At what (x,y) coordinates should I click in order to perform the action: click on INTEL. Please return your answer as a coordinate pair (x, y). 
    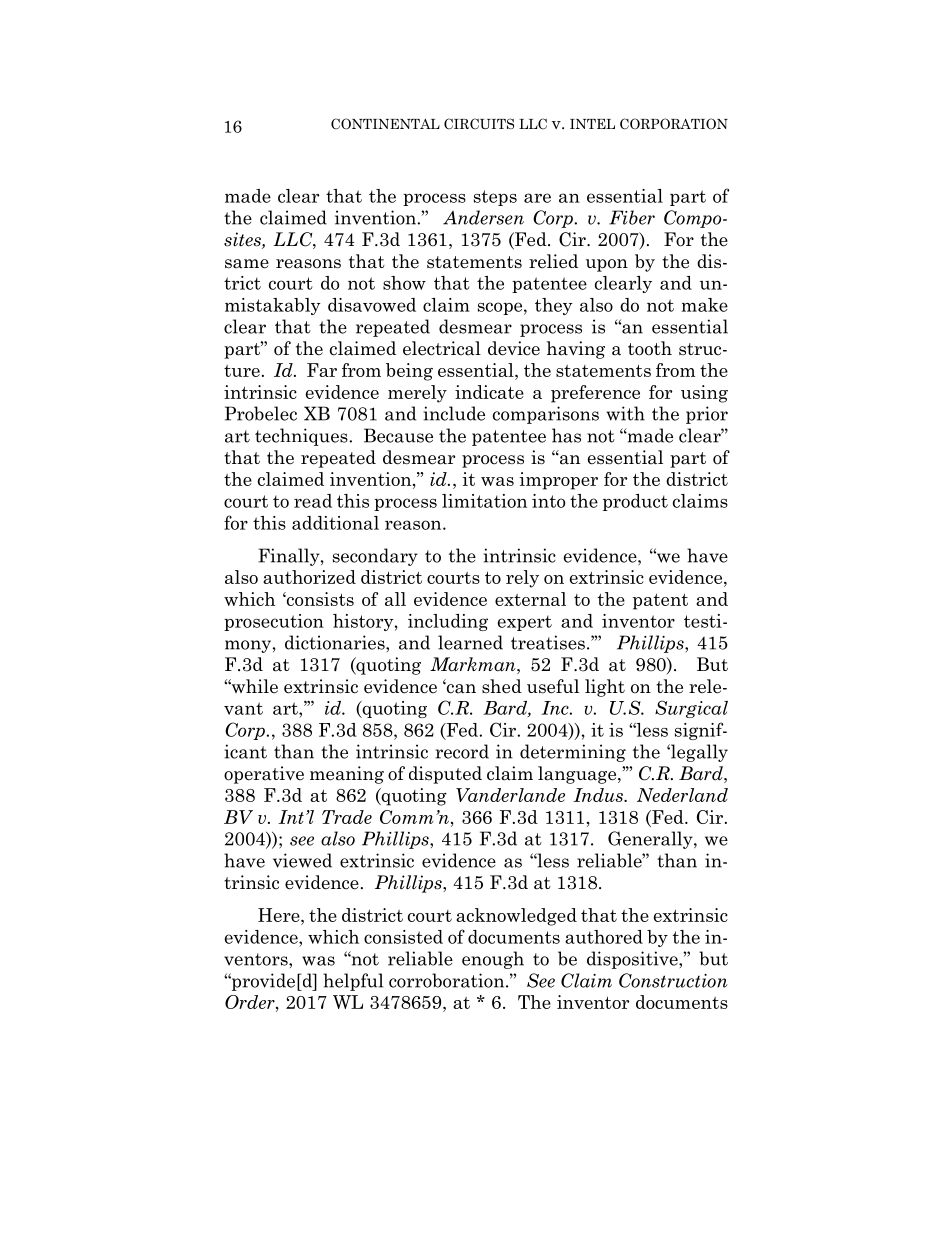
    Looking at the image, I should click on (592, 124).
